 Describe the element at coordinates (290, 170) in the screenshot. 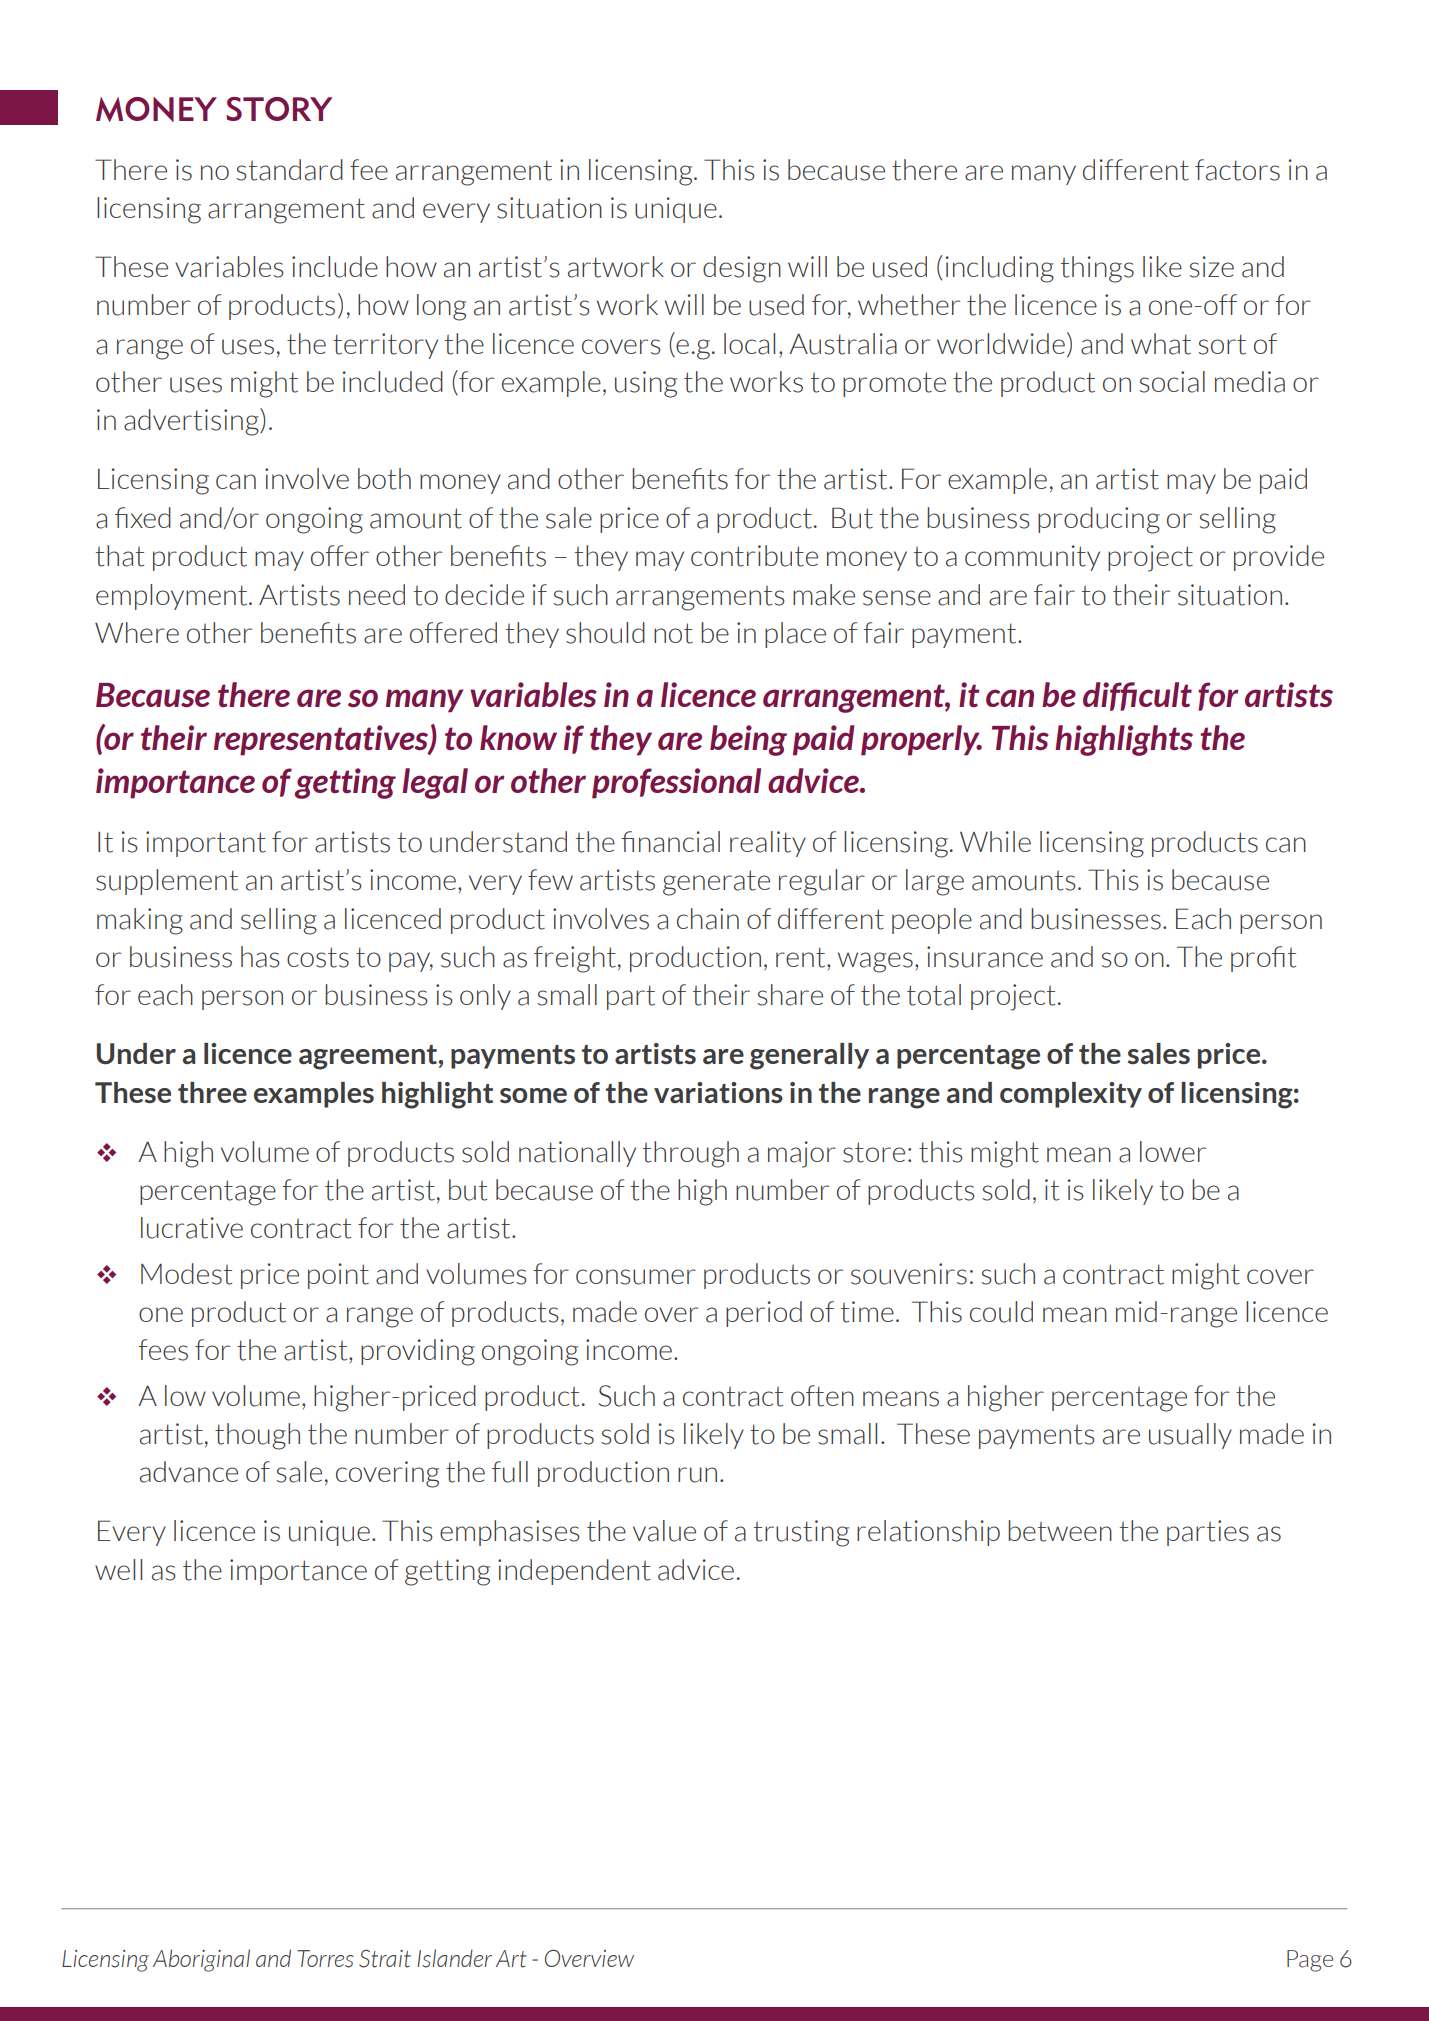

I see `standard` at that location.
